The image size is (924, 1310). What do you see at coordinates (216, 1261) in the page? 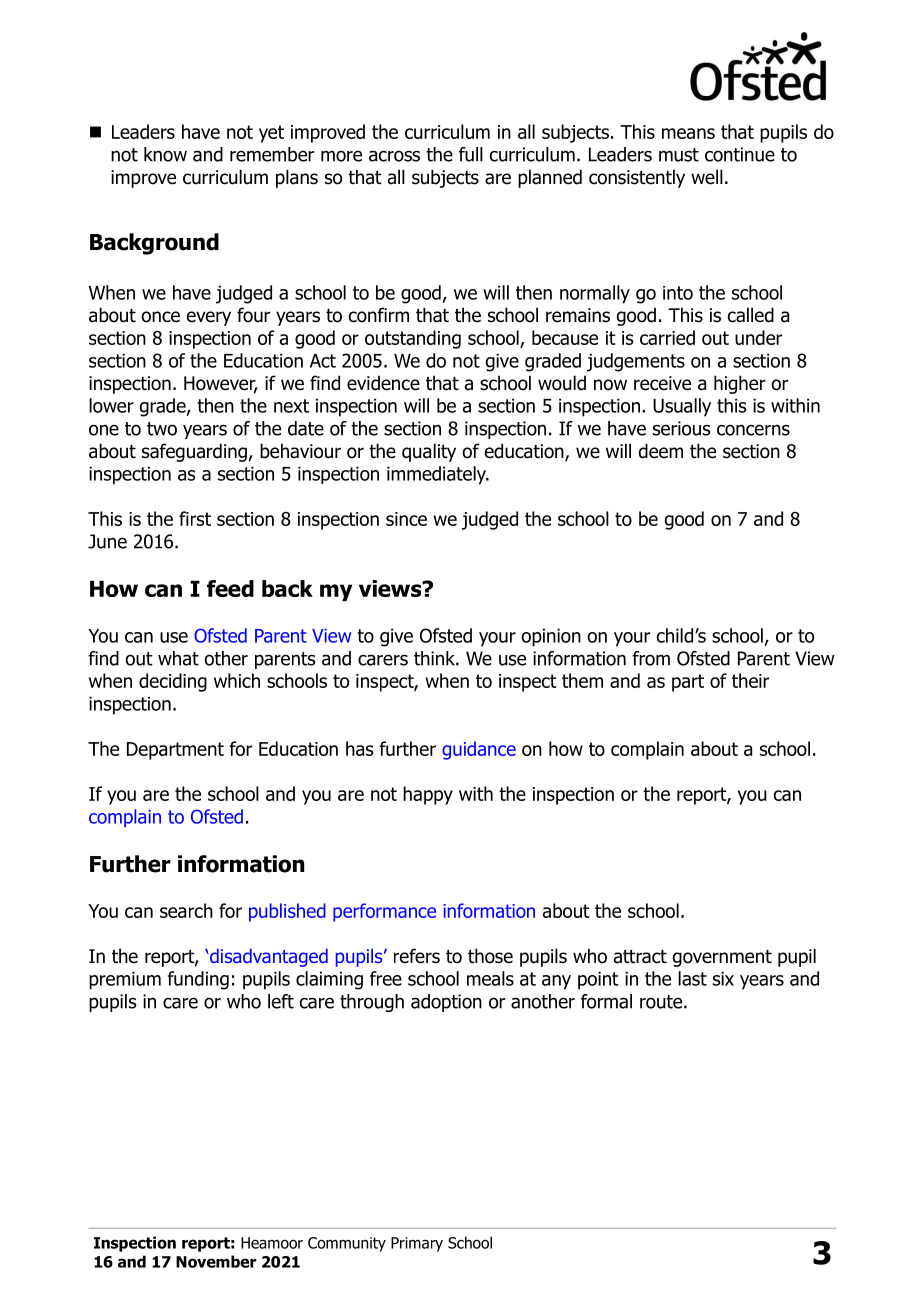
I see `November` at bounding box center [216, 1261].
